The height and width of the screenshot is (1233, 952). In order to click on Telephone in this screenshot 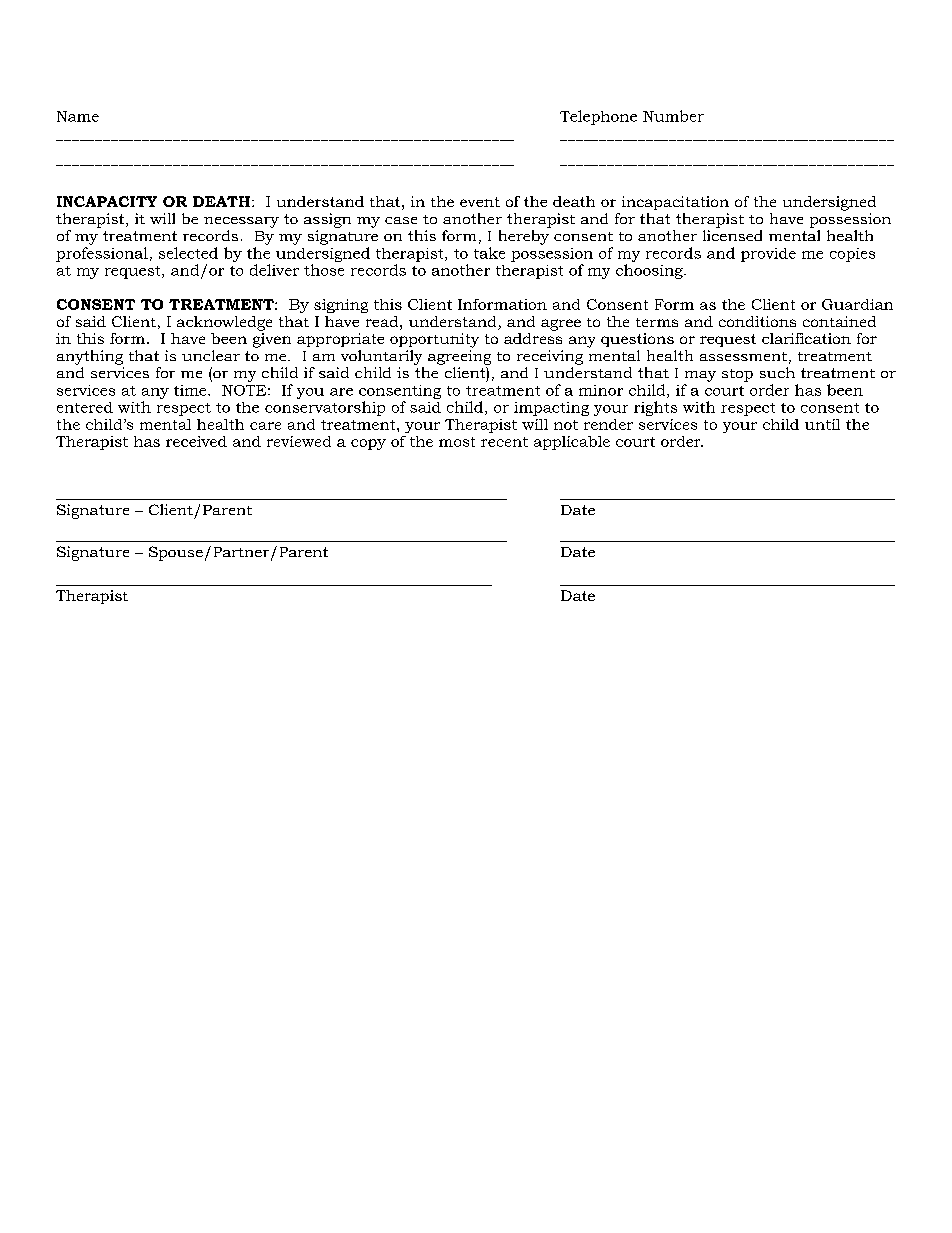, I will do `click(598, 117)`.
